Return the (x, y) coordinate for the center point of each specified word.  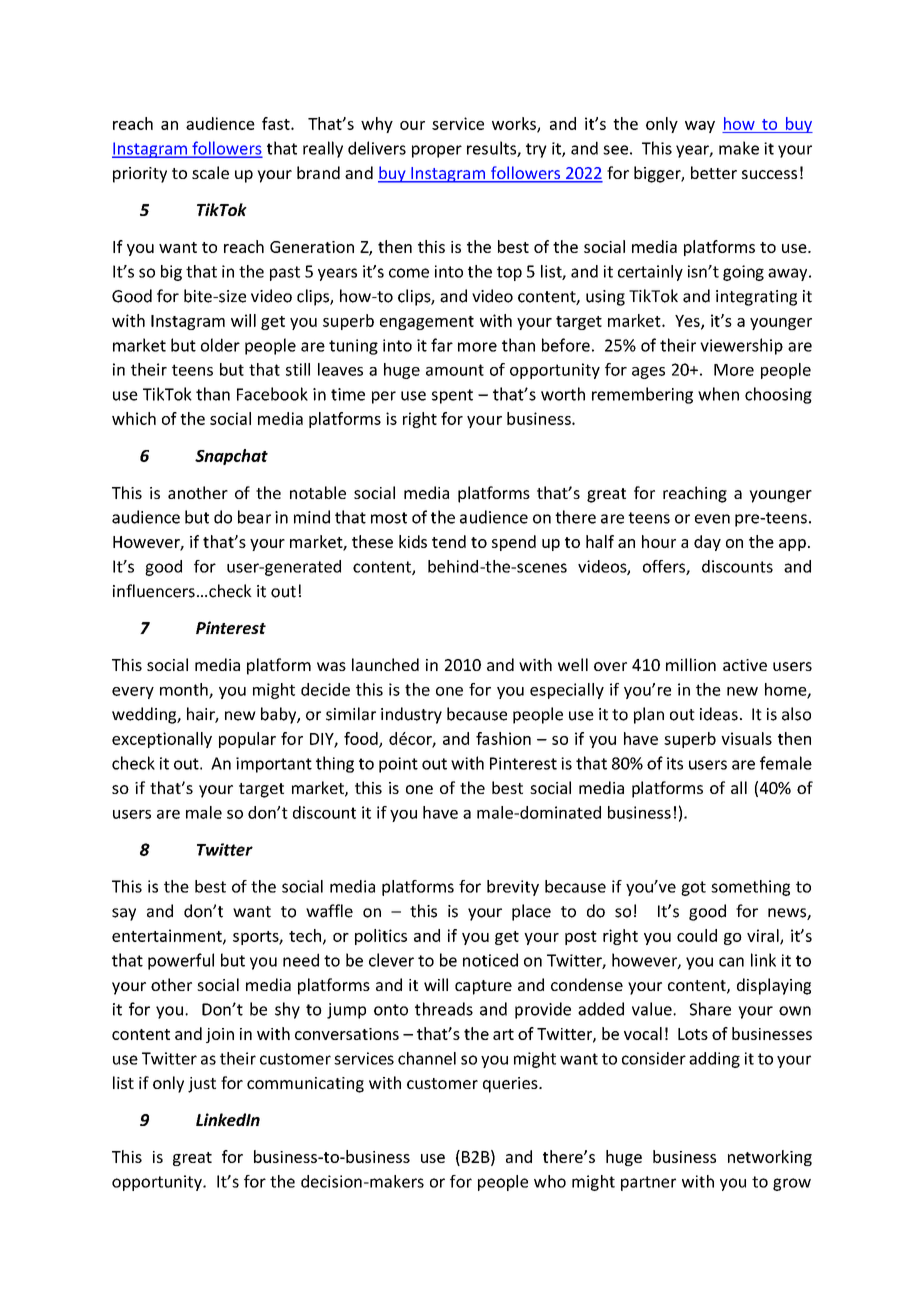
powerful (181, 961)
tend (449, 541)
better (714, 172)
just (202, 1085)
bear (254, 517)
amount (455, 370)
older (220, 345)
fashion (503, 738)
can (731, 962)
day (707, 543)
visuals (746, 738)
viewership (741, 346)
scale (210, 172)
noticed (490, 960)
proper (437, 151)
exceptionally (162, 740)
